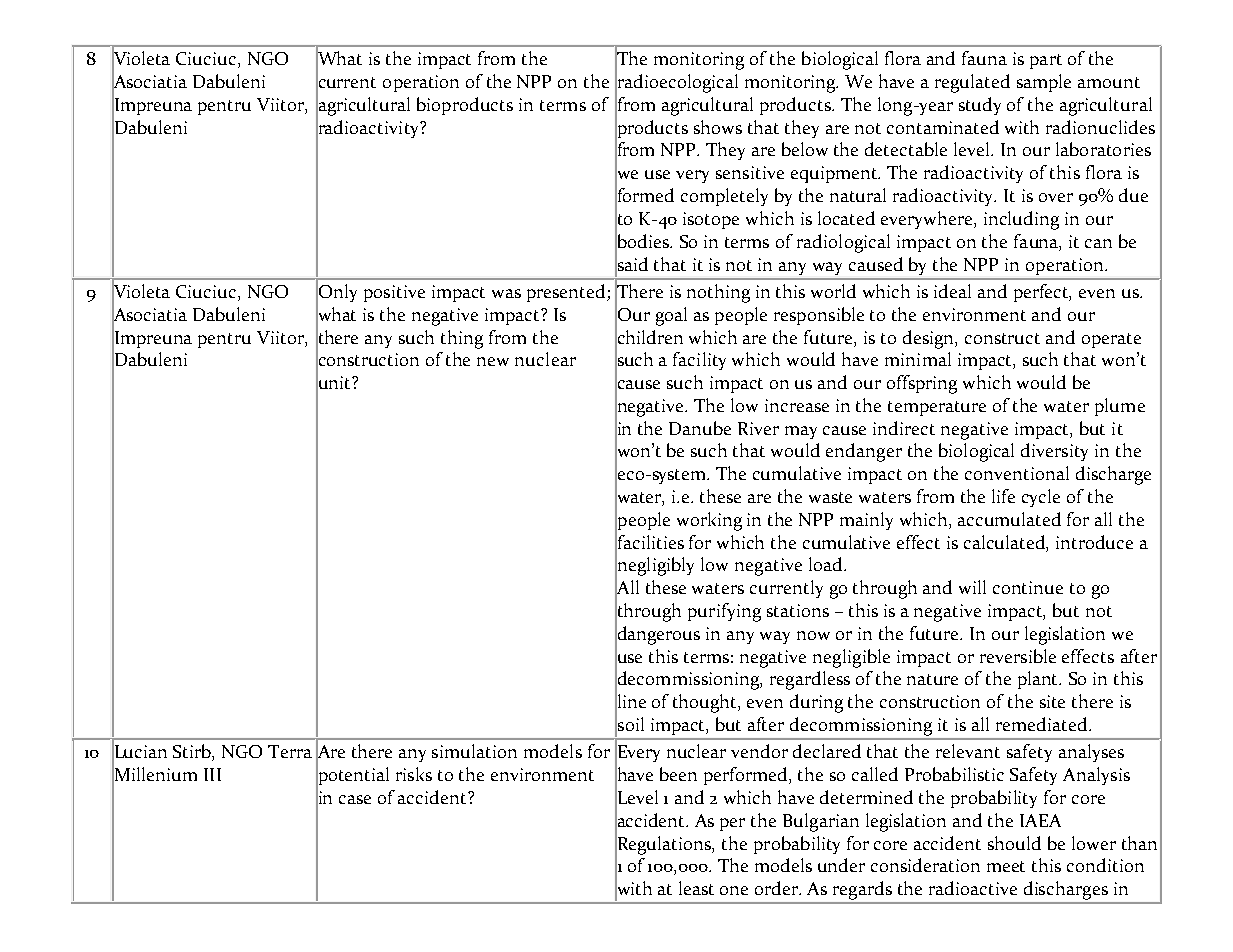 This page has height=952, width=1233. I want to click on meet, so click(1006, 866).
